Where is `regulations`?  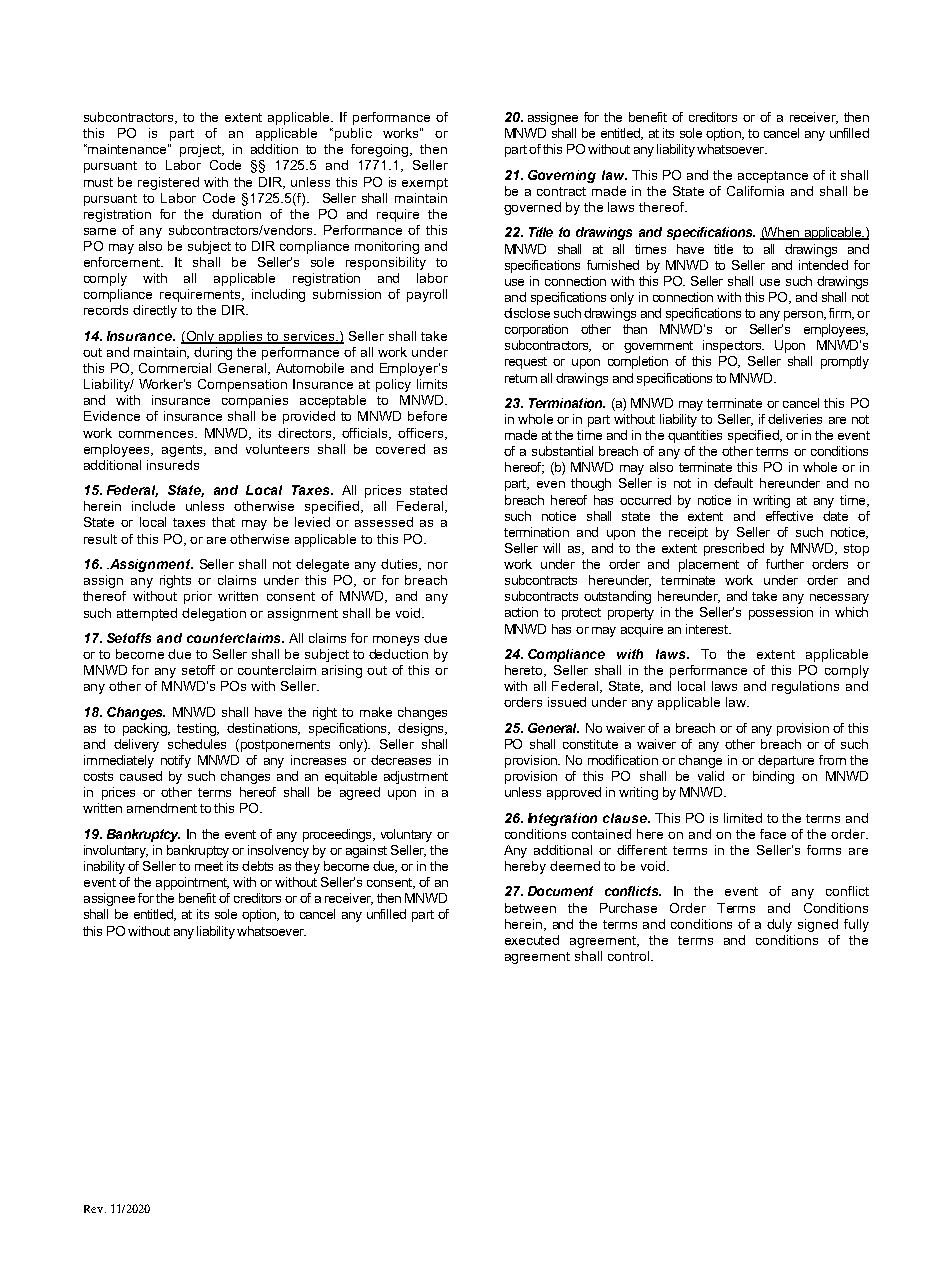
regulations is located at coordinates (805, 687).
